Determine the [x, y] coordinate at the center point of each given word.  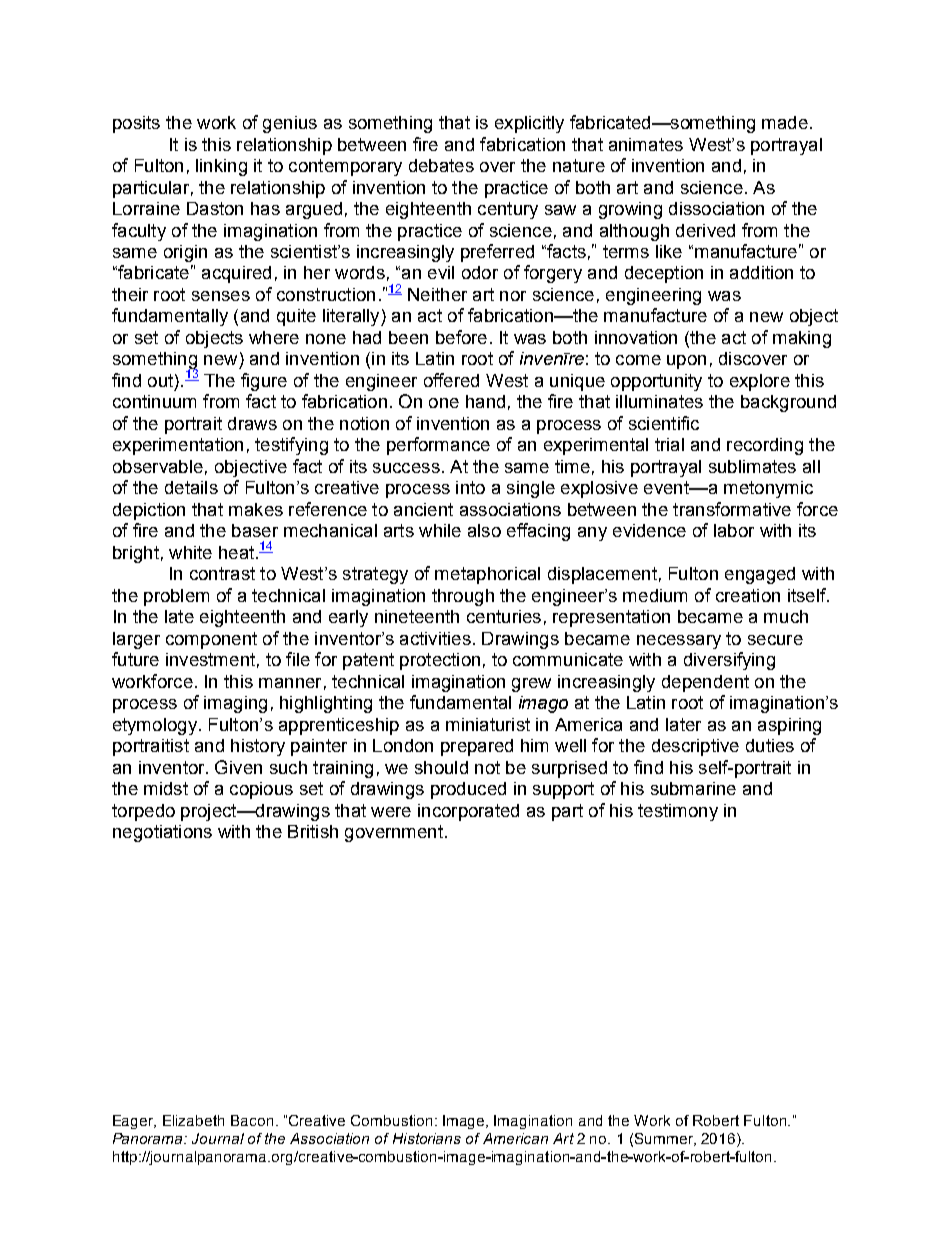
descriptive [695, 747]
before [461, 337]
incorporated [468, 812]
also [484, 530]
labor [734, 530]
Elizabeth [193, 1120]
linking [221, 167]
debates [441, 165]
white [190, 552]
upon [686, 362]
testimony [678, 812]
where [274, 337]
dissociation [716, 208]
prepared [477, 747]
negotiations [162, 833]
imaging [235, 704]
